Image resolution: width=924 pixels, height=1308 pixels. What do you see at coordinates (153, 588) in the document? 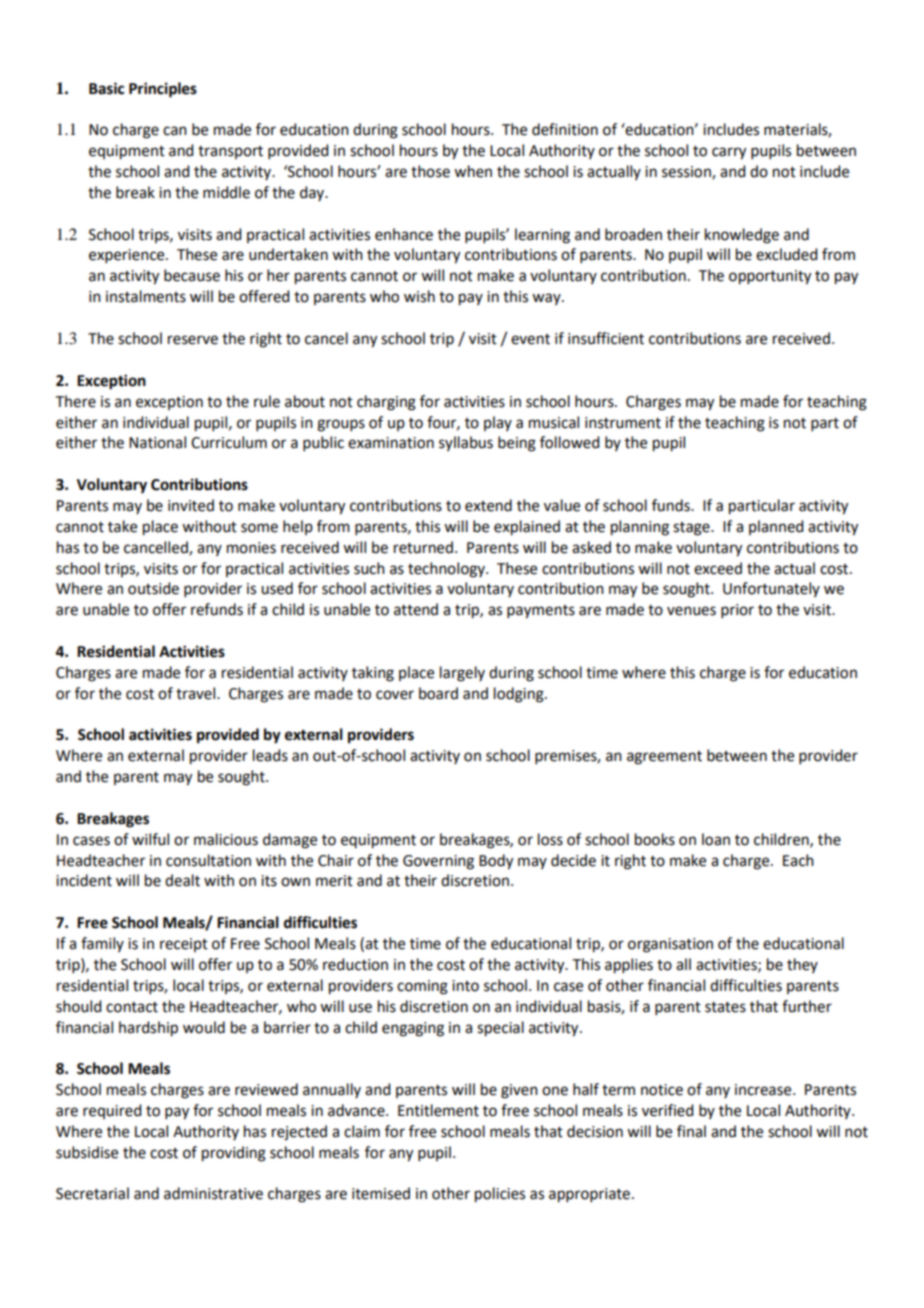
I see `outside` at bounding box center [153, 588].
